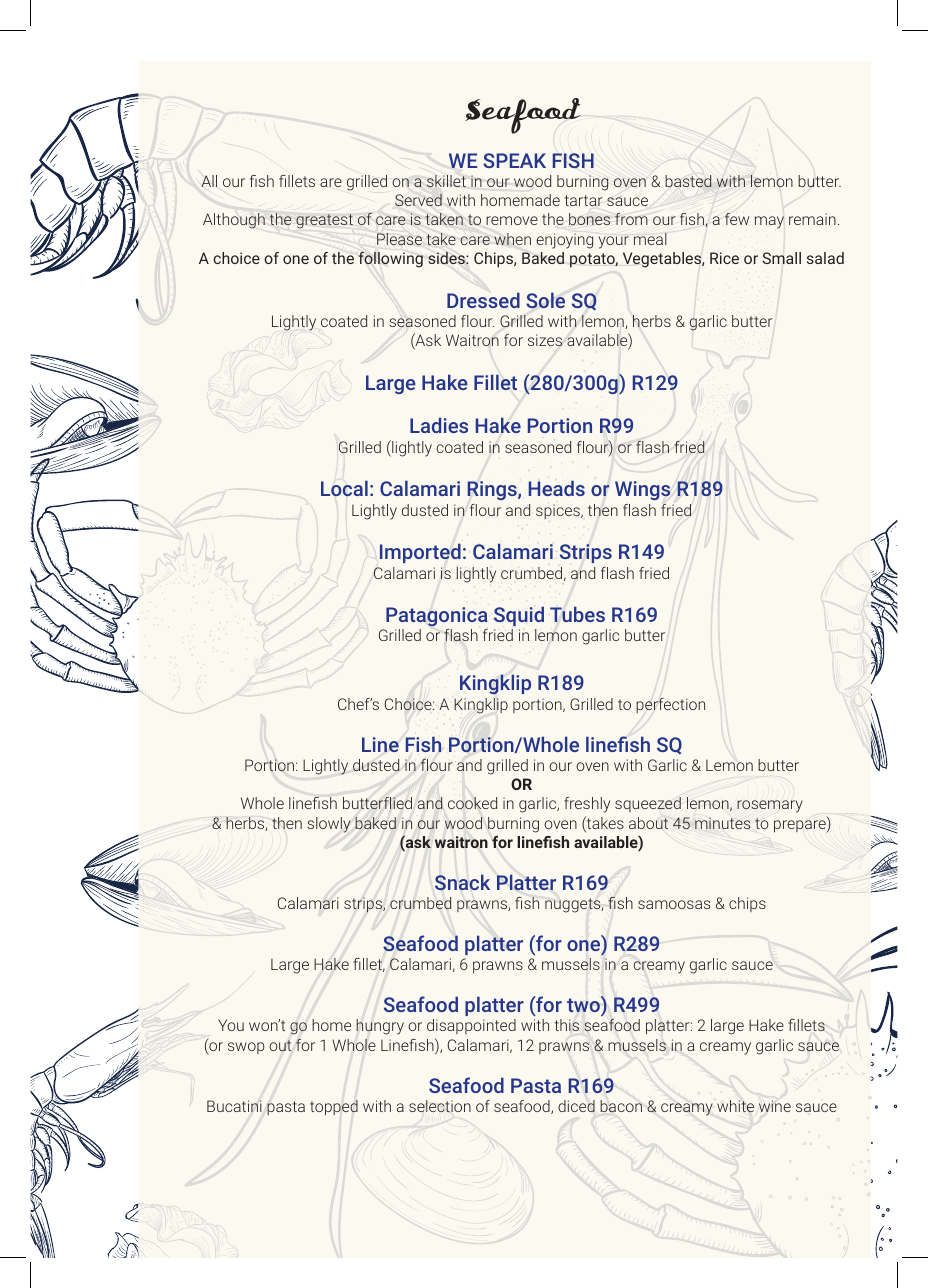 This screenshot has height=1288, width=928. I want to click on SPEAK, so click(514, 160).
